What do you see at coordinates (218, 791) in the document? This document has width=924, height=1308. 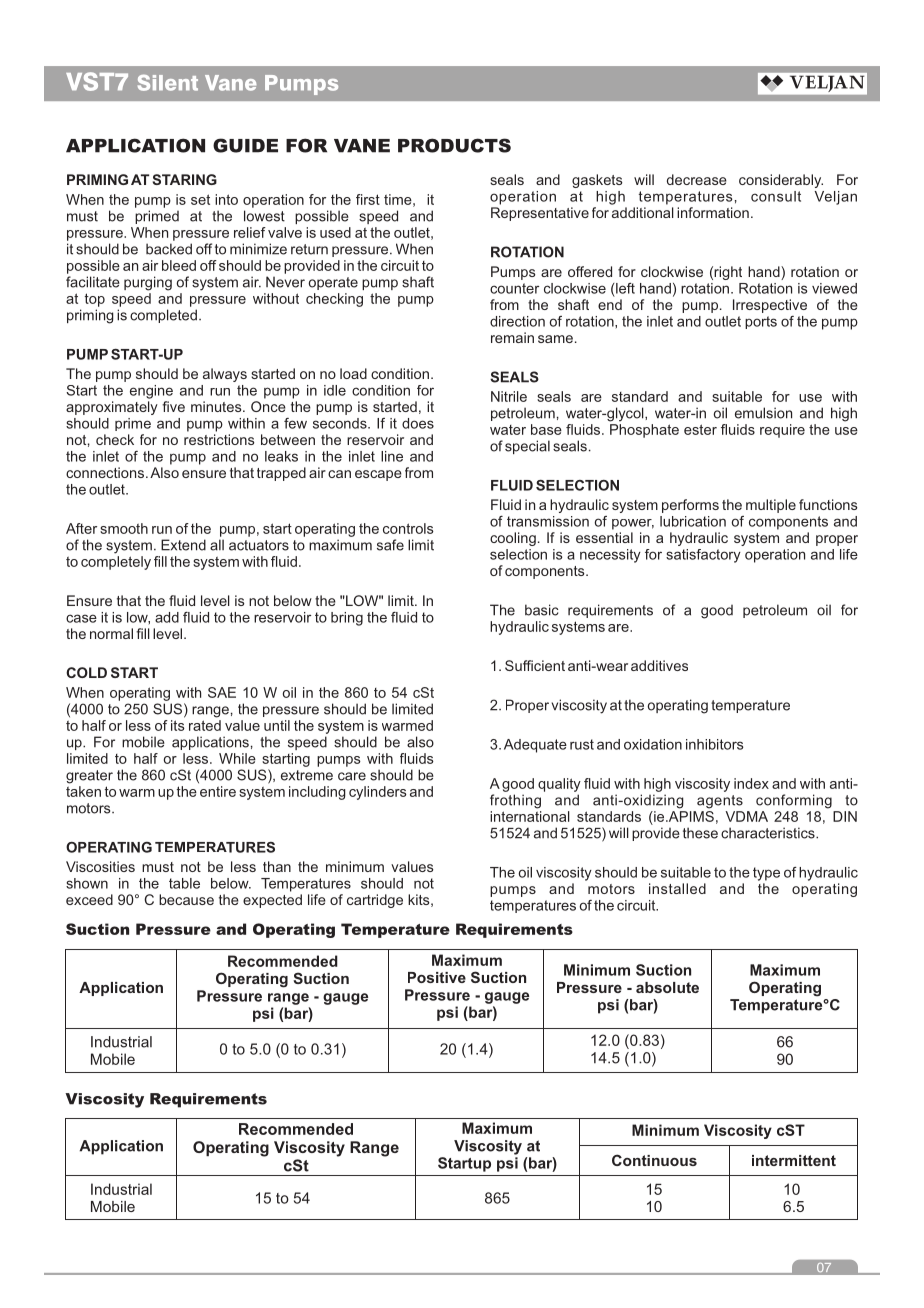 I see `entire` at bounding box center [218, 791].
